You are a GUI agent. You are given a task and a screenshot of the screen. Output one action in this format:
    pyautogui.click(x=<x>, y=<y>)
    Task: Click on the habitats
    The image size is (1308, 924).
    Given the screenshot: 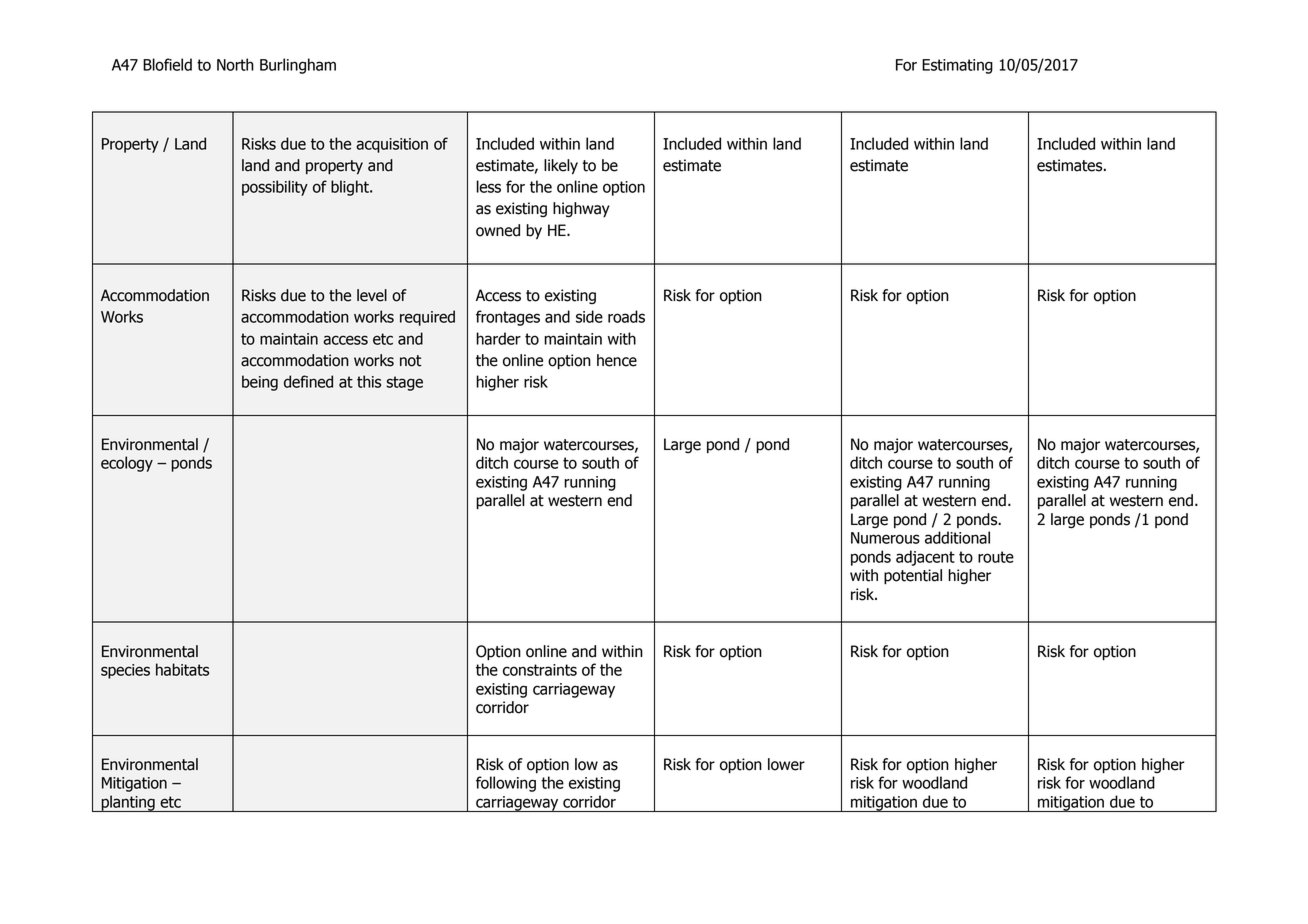 What is the action you would take?
    pyautogui.click(x=182, y=669)
